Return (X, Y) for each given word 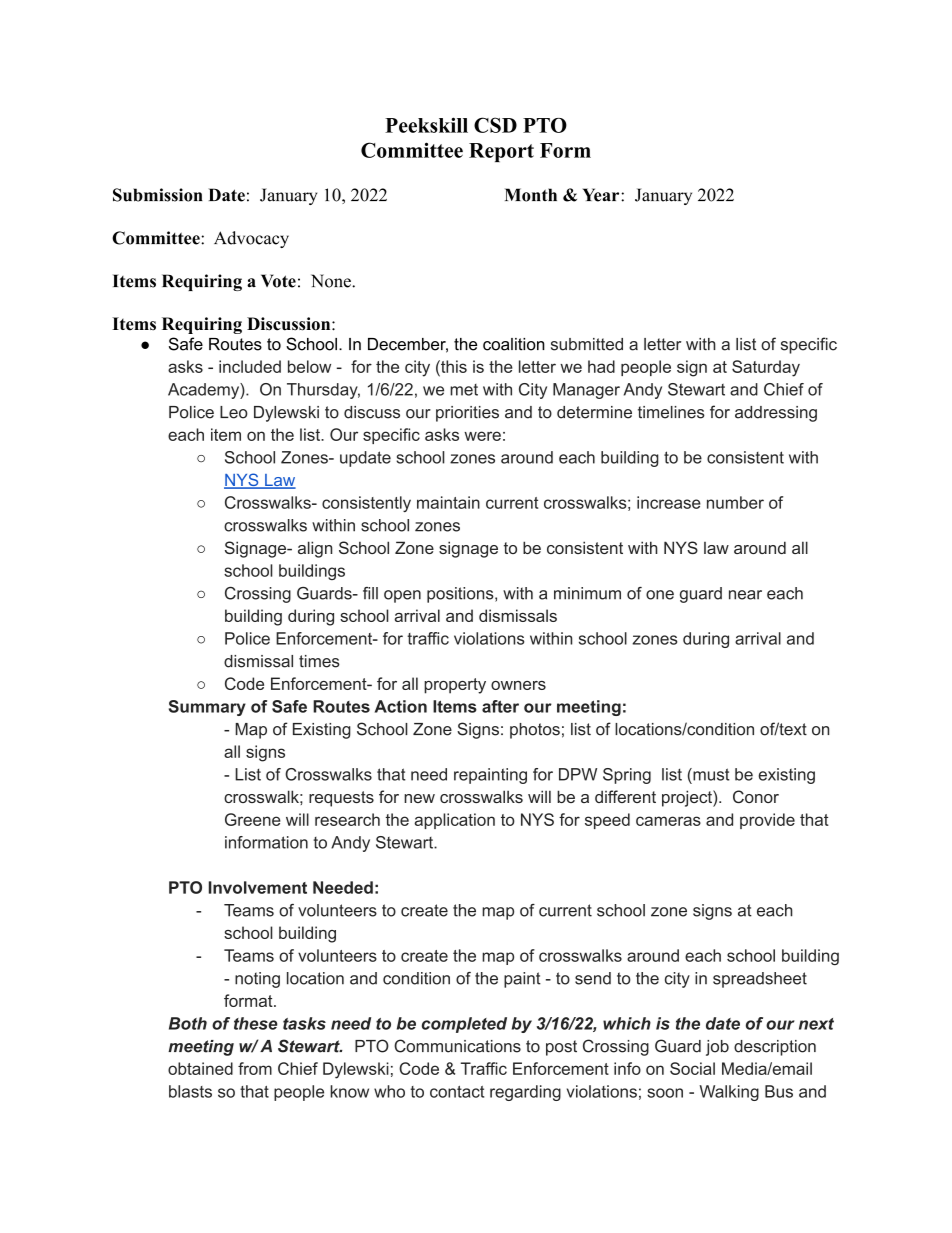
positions (461, 595)
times (319, 661)
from (255, 1068)
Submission (158, 195)
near (745, 595)
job (717, 1048)
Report (501, 152)
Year (602, 195)
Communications (457, 1046)
